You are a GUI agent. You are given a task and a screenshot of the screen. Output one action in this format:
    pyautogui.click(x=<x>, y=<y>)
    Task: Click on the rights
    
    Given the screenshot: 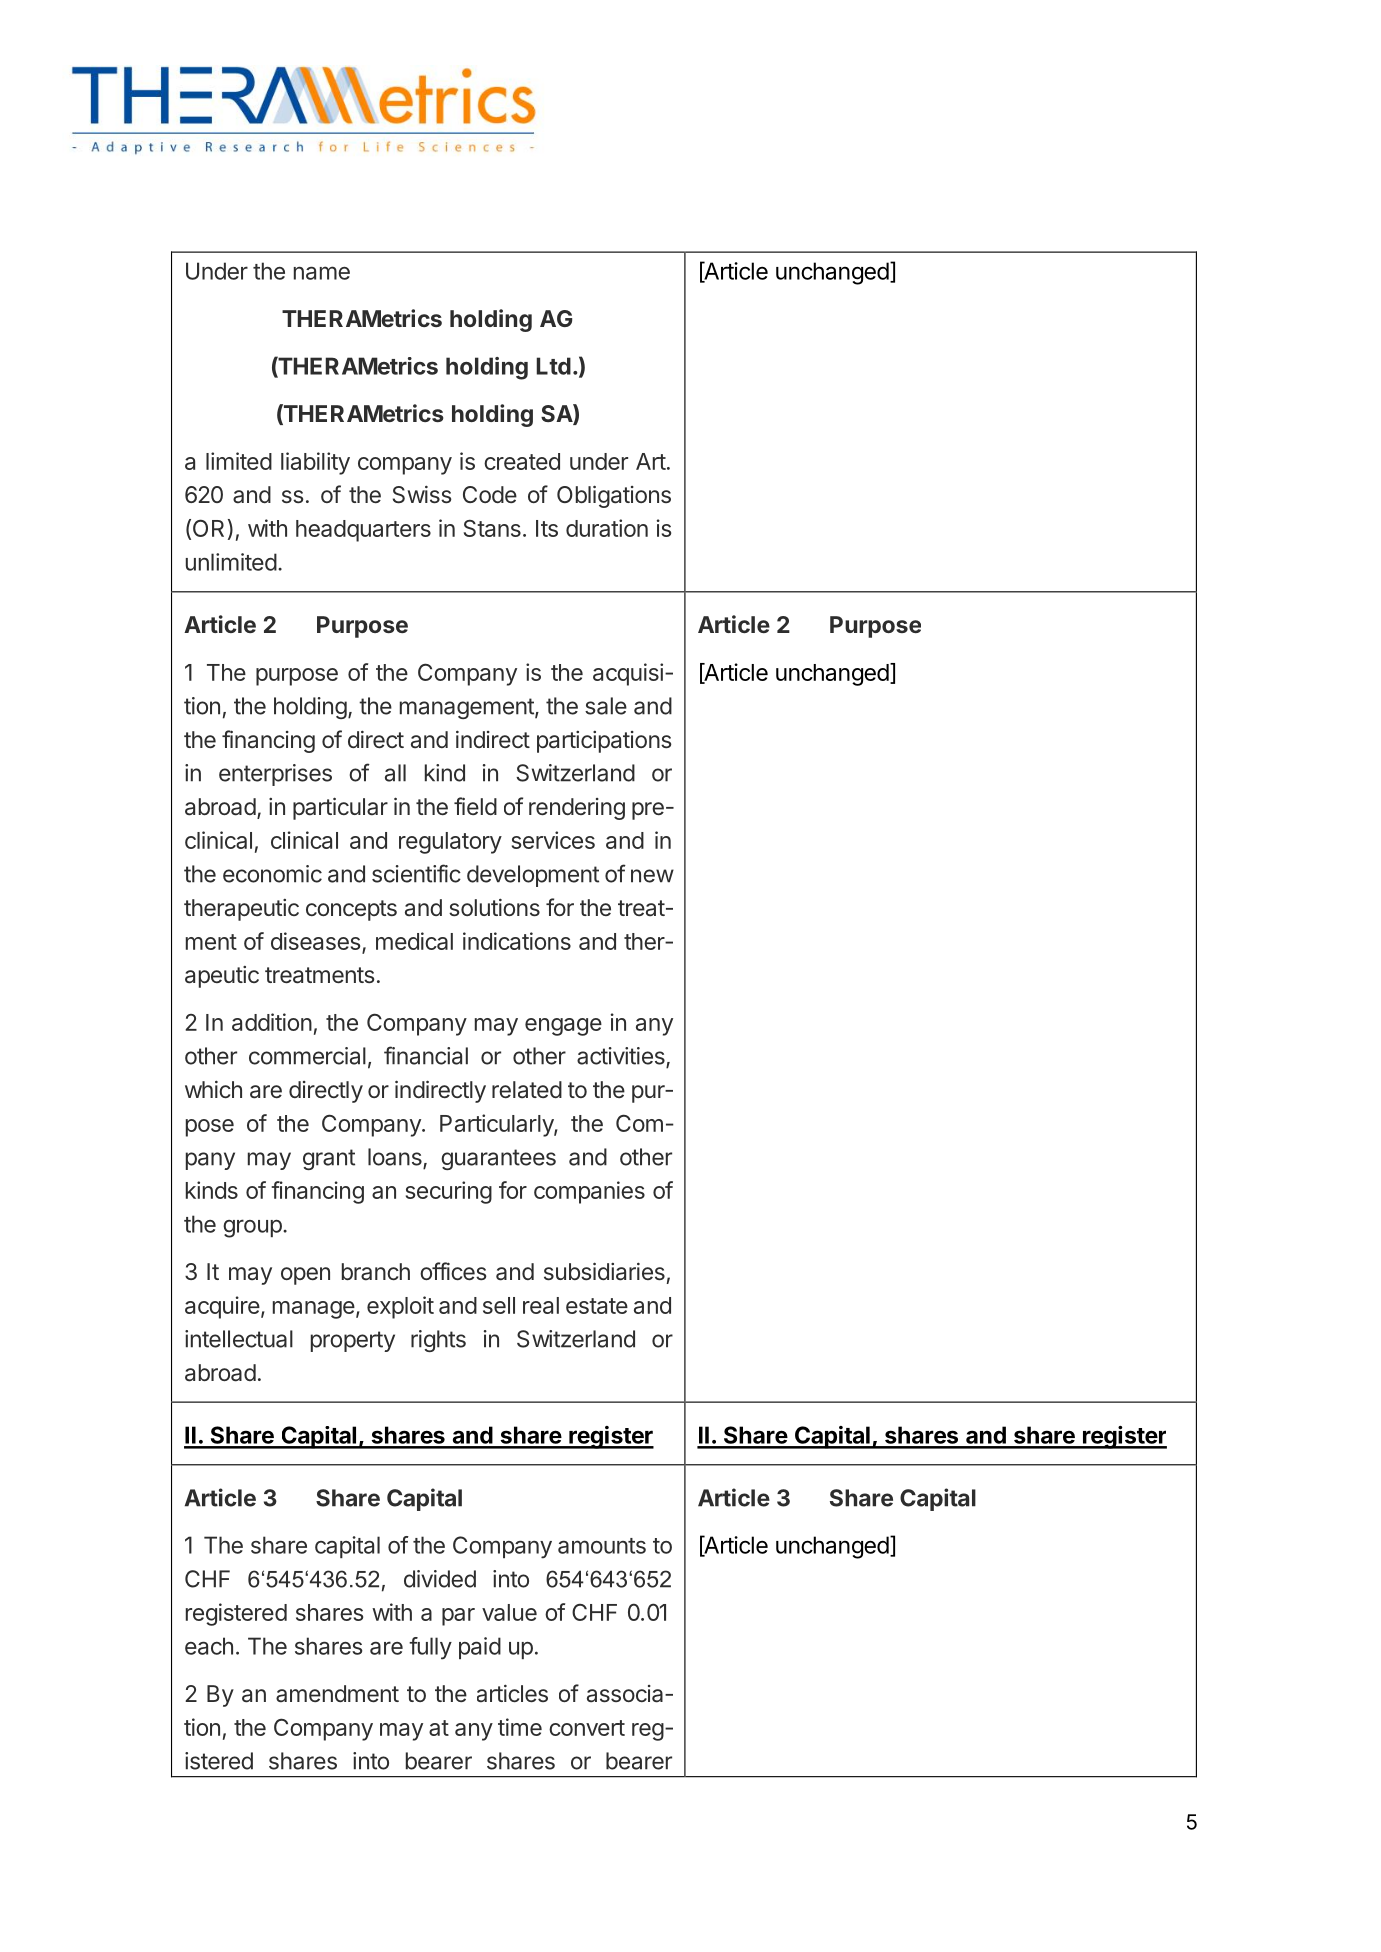 What is the action you would take?
    pyautogui.click(x=438, y=1341)
